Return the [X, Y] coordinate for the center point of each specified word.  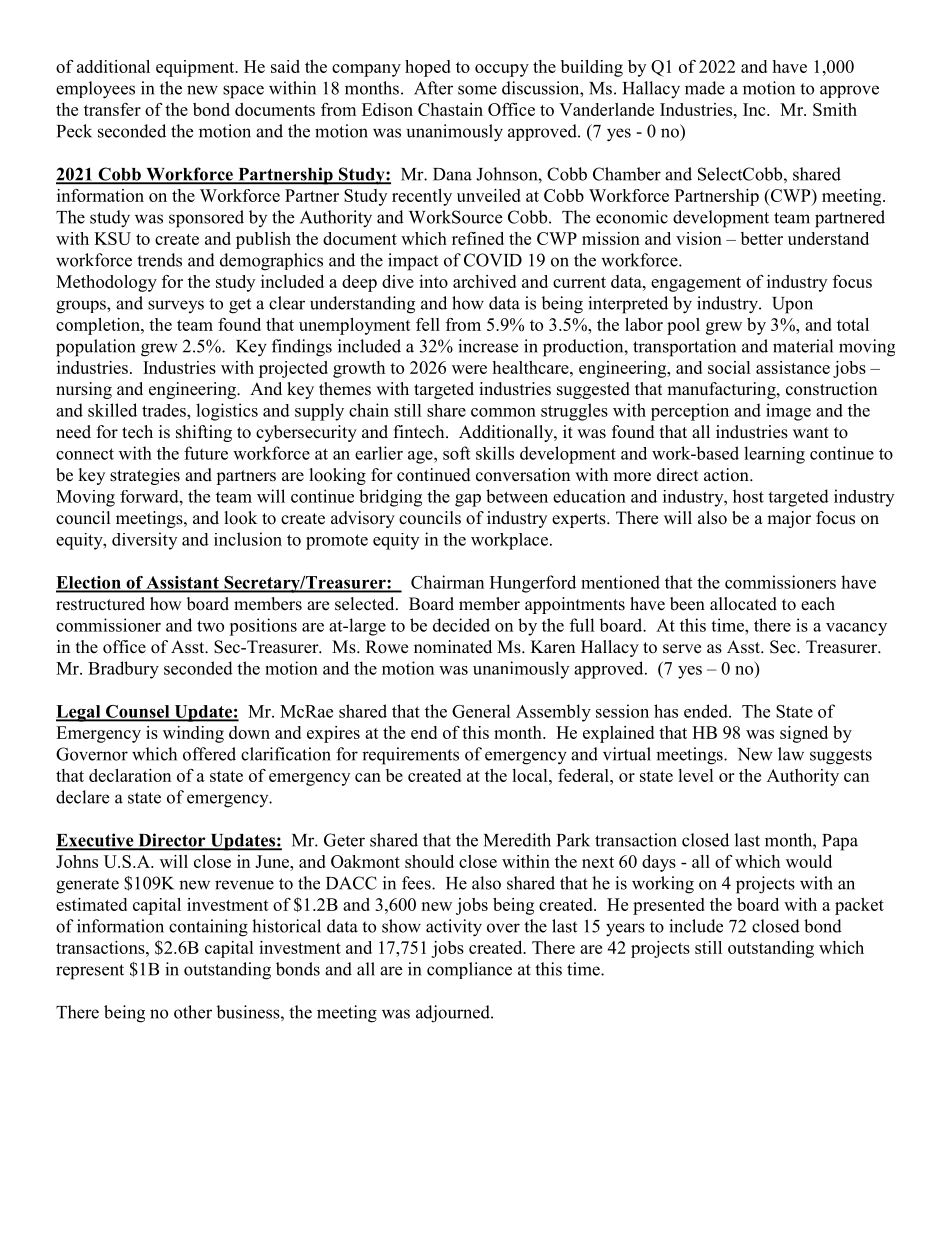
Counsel [138, 712]
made [705, 88]
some [477, 90]
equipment [196, 68]
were [469, 369]
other [193, 1012]
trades [165, 410]
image [788, 412]
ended [707, 711]
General [481, 711]
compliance [469, 970]
